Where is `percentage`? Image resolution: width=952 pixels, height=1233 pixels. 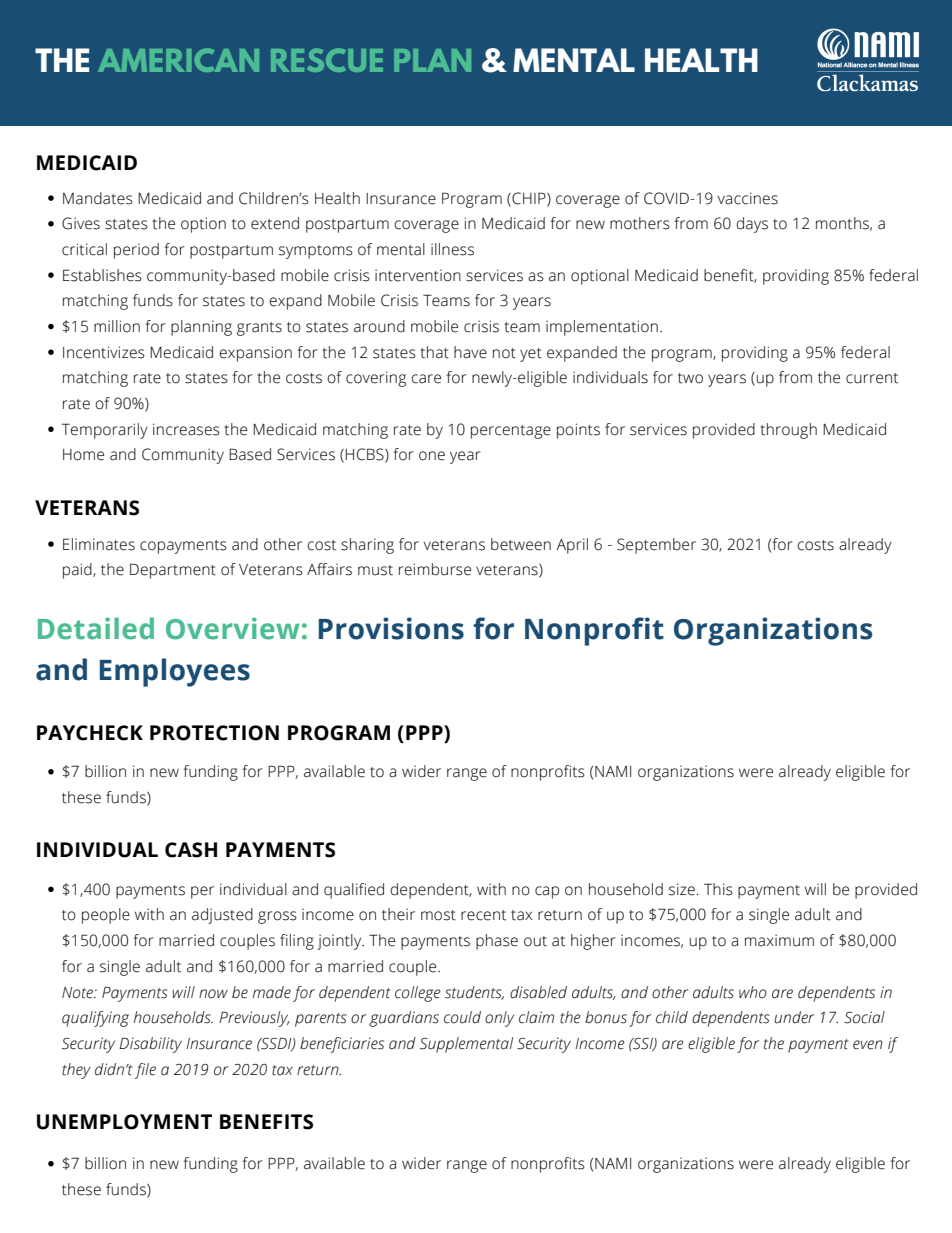
percentage is located at coordinates (511, 432).
